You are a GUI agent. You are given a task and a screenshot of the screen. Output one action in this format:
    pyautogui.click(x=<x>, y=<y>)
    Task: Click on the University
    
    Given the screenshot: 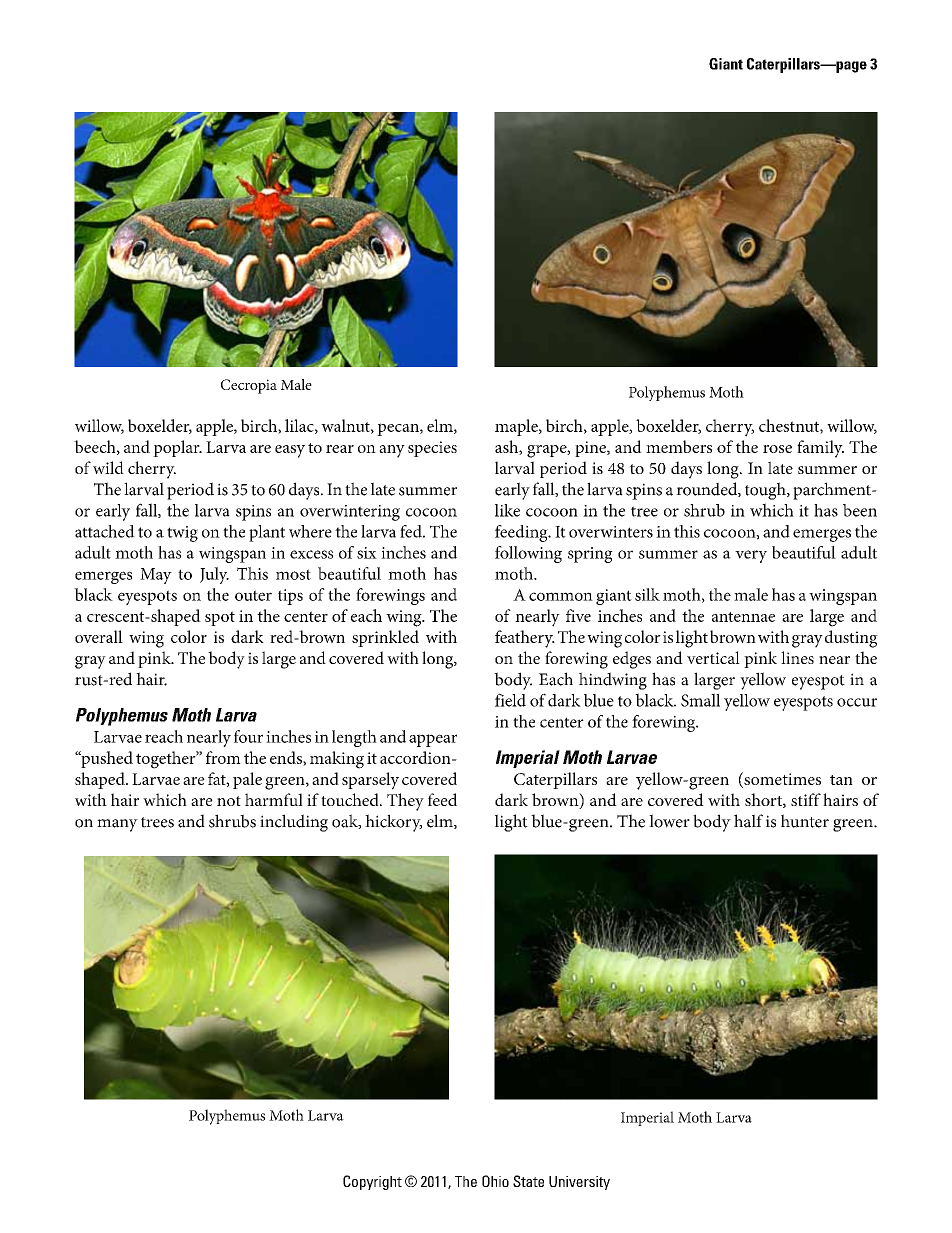 What is the action you would take?
    pyautogui.click(x=579, y=1183)
